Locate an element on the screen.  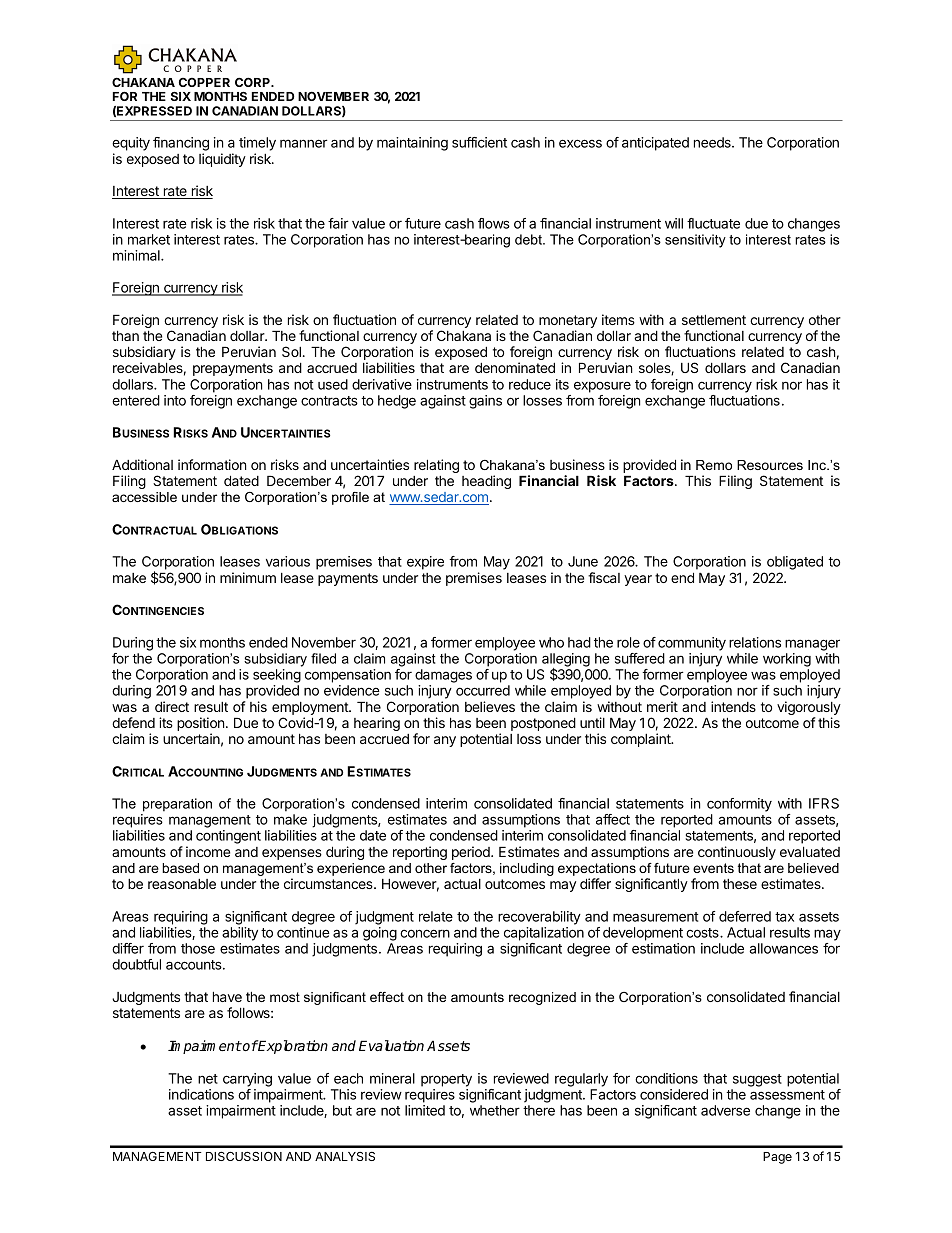
seeking is located at coordinates (277, 676).
